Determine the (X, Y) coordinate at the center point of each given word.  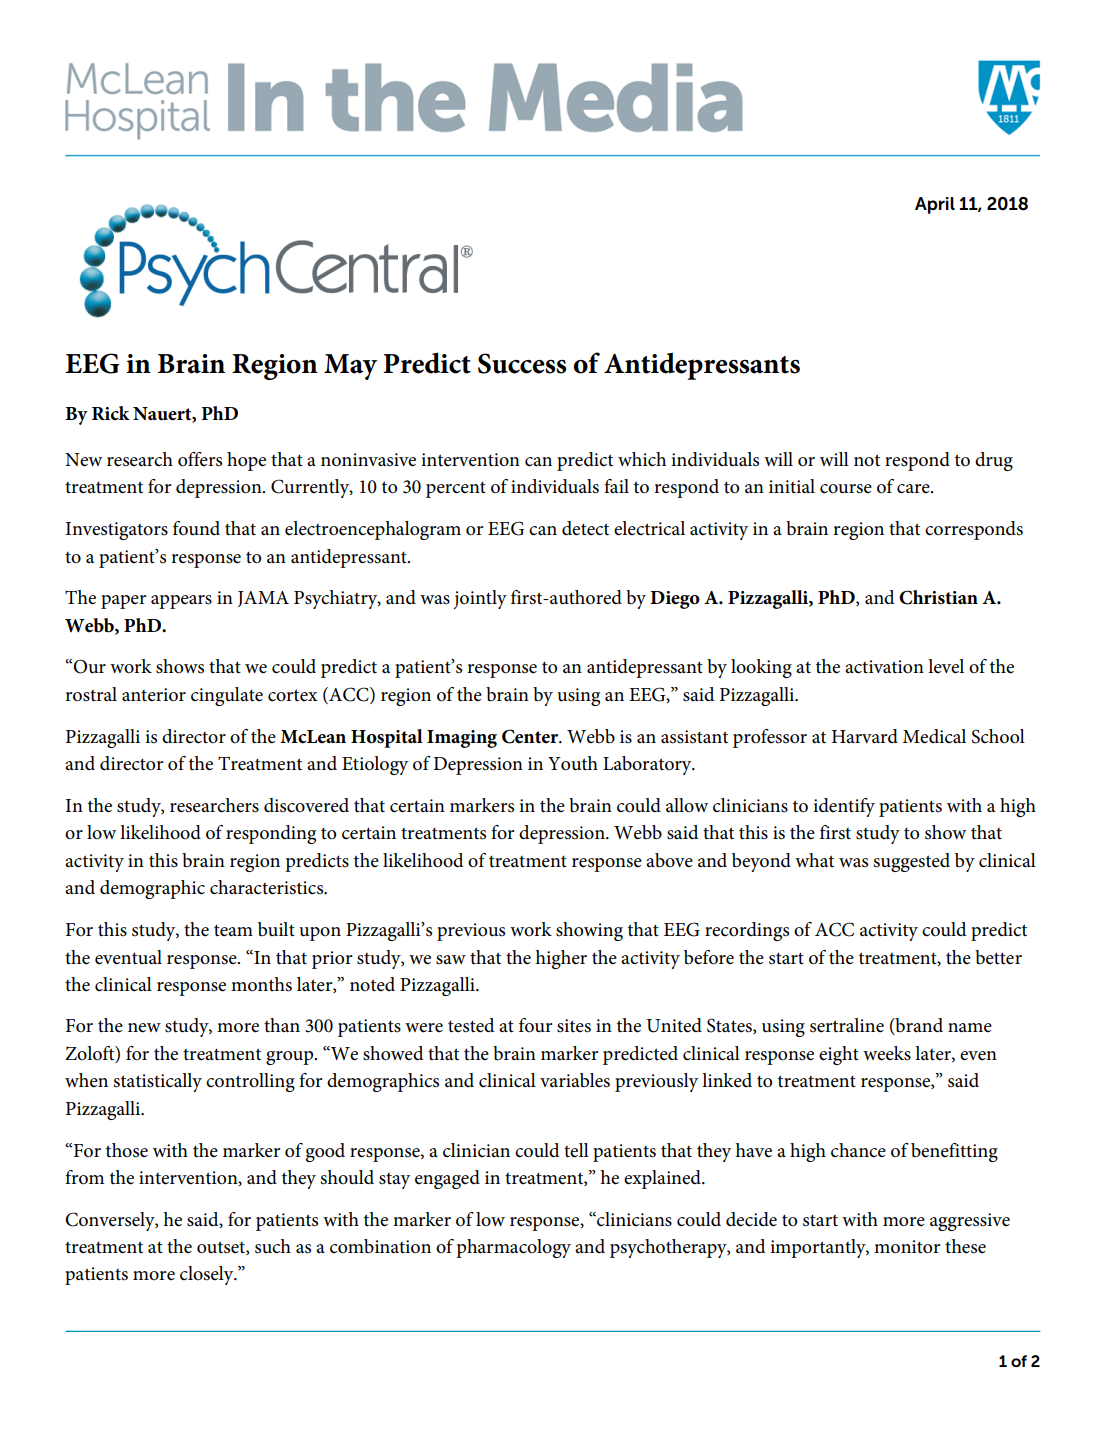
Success (522, 363)
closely (208, 1275)
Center (531, 736)
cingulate (227, 696)
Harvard (865, 736)
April (935, 205)
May (350, 367)
